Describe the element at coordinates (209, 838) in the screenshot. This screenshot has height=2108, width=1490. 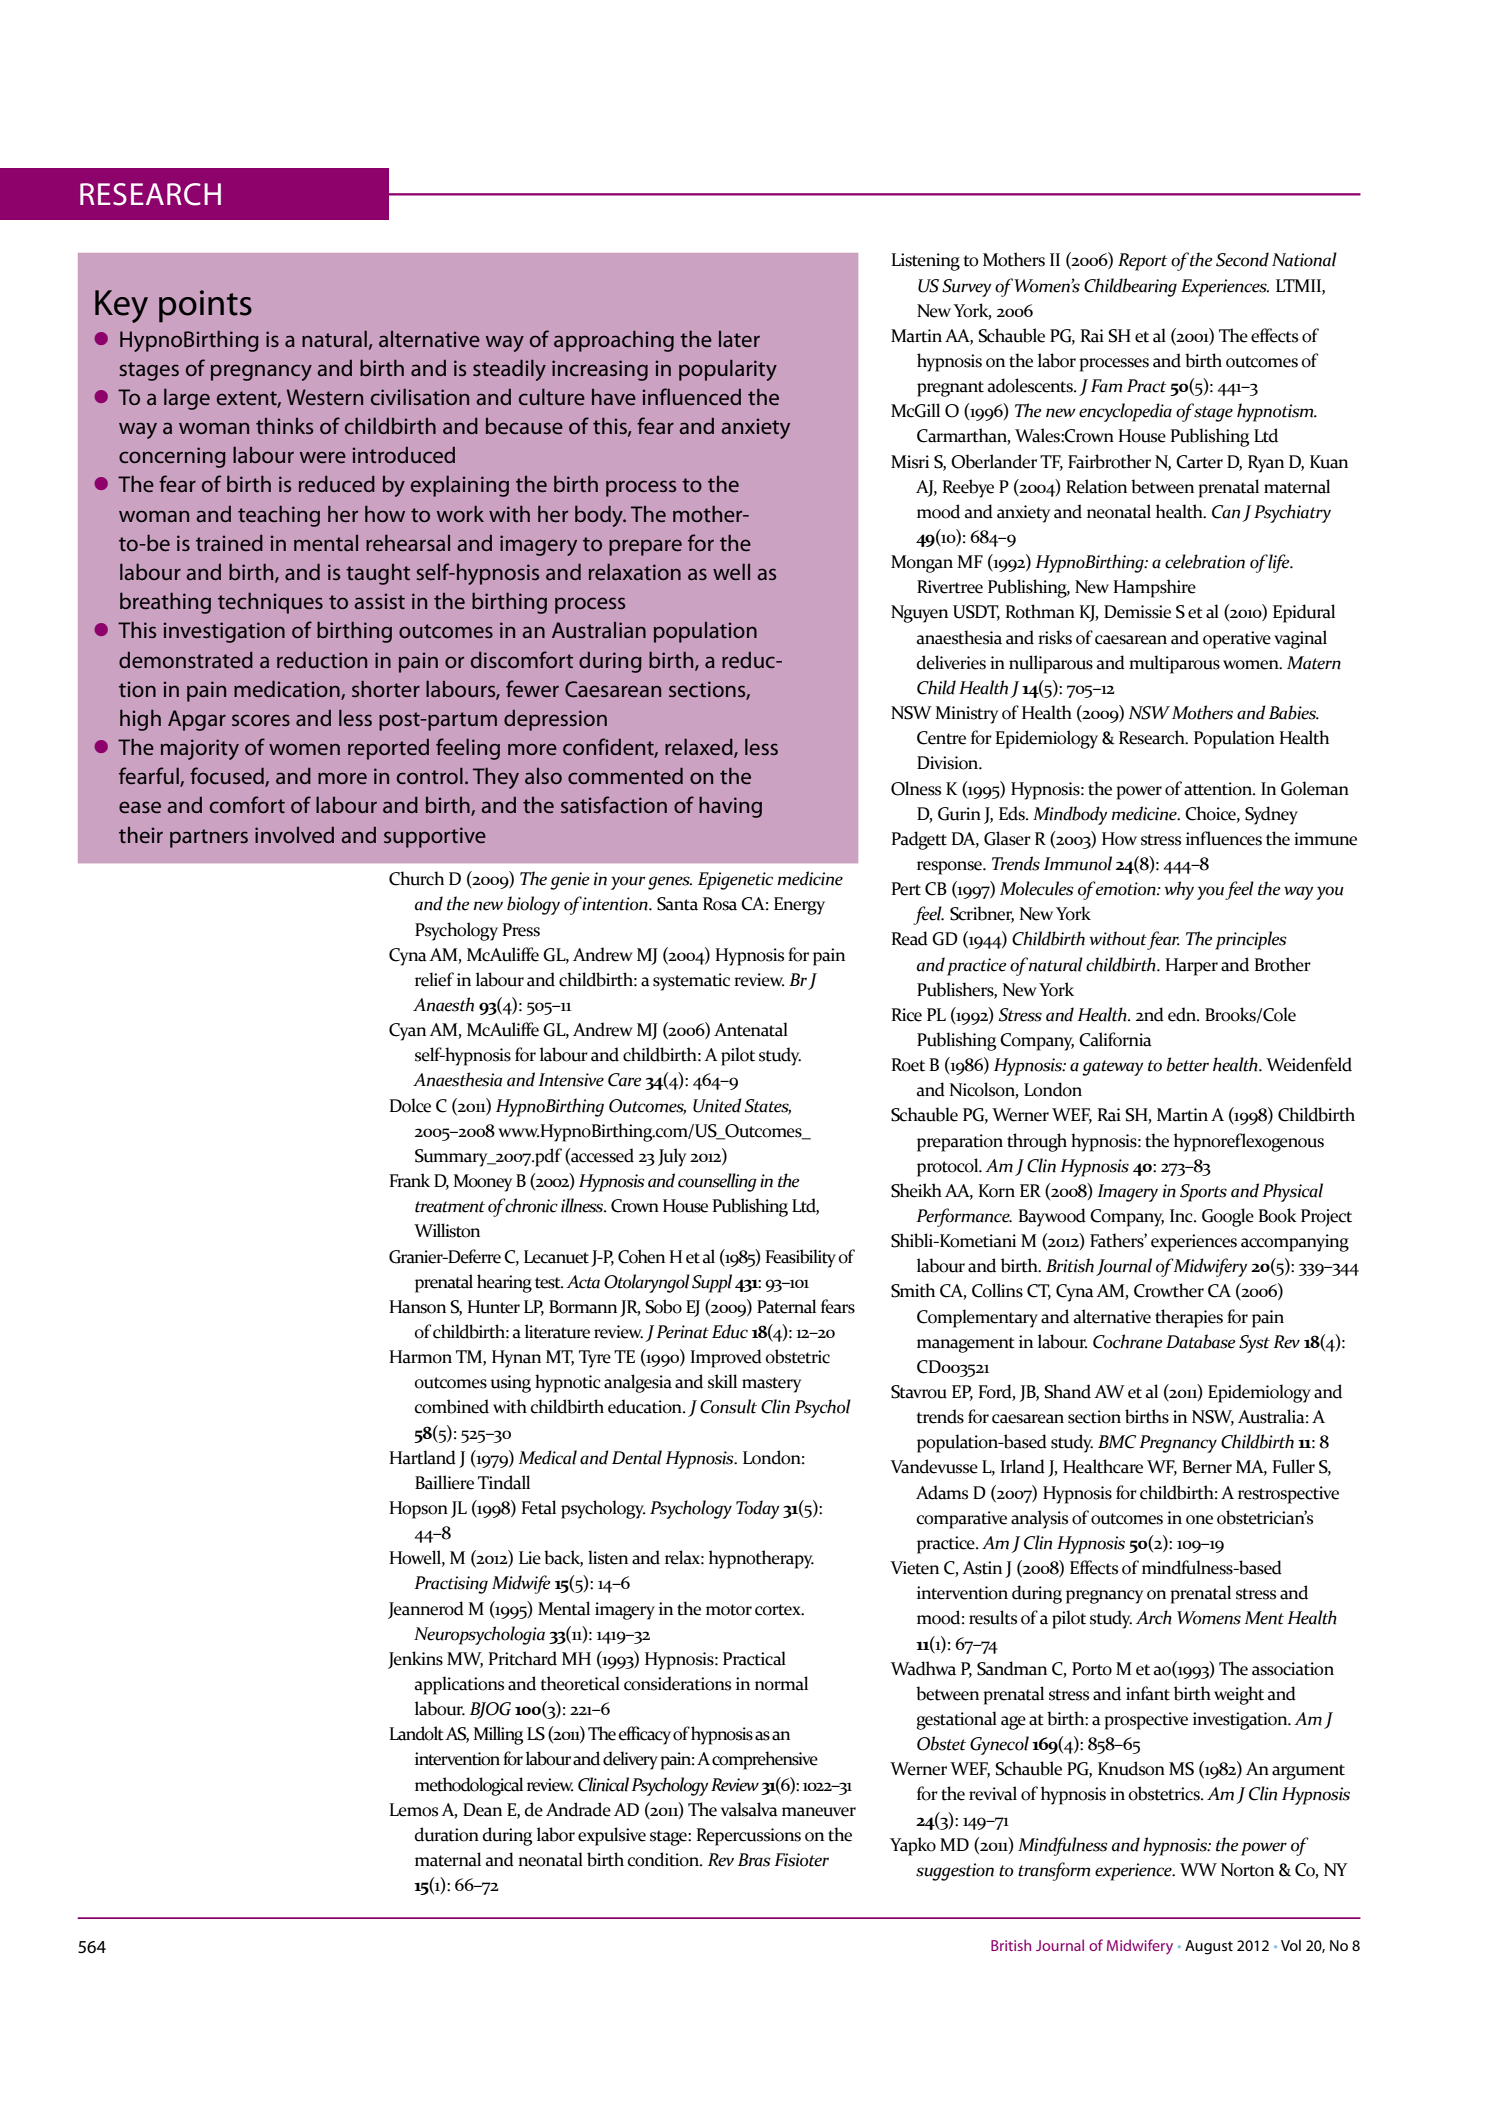
I see `partners` at that location.
